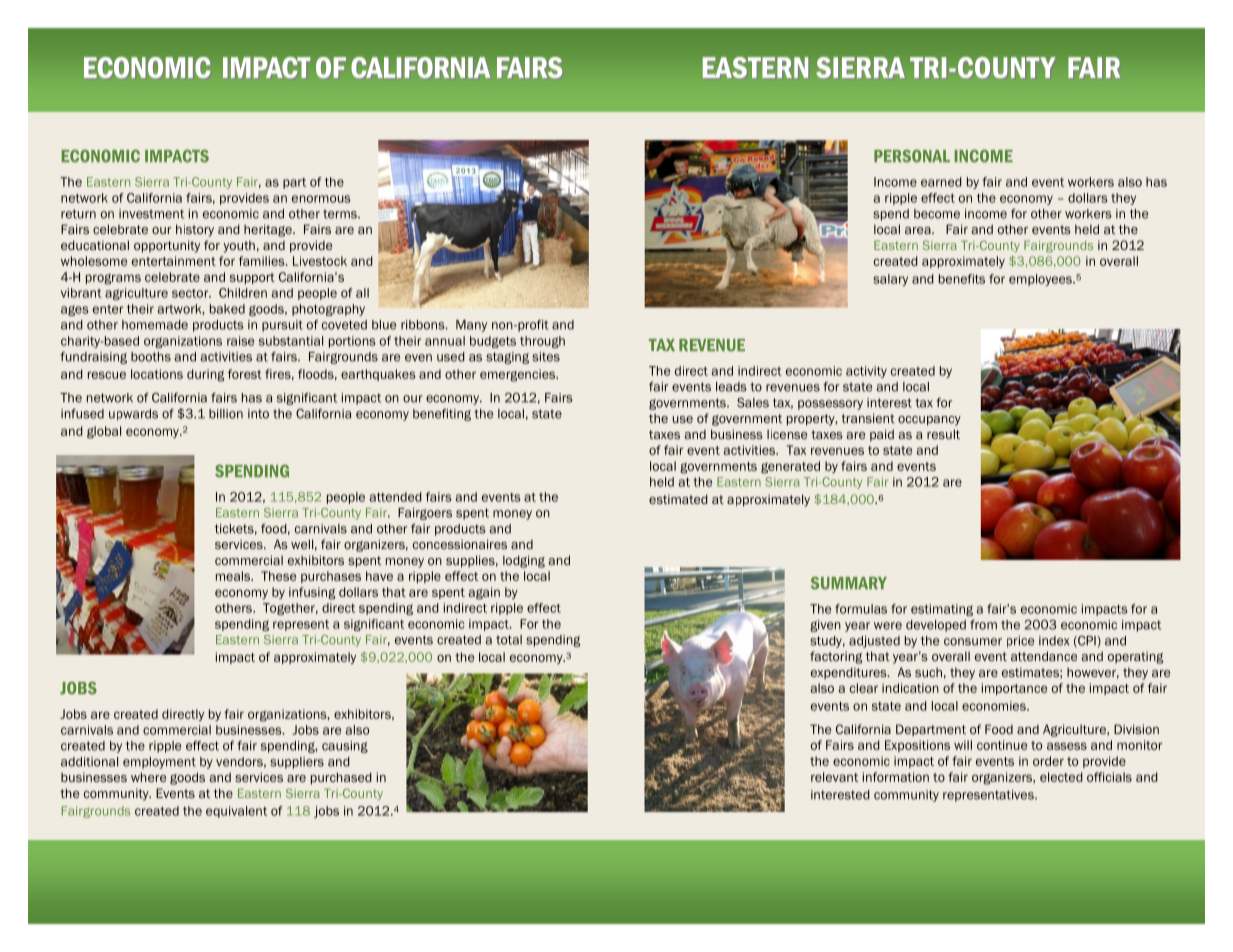 The height and width of the screenshot is (952, 1233). Describe the element at coordinates (941, 182) in the screenshot. I see `earned` at that location.
